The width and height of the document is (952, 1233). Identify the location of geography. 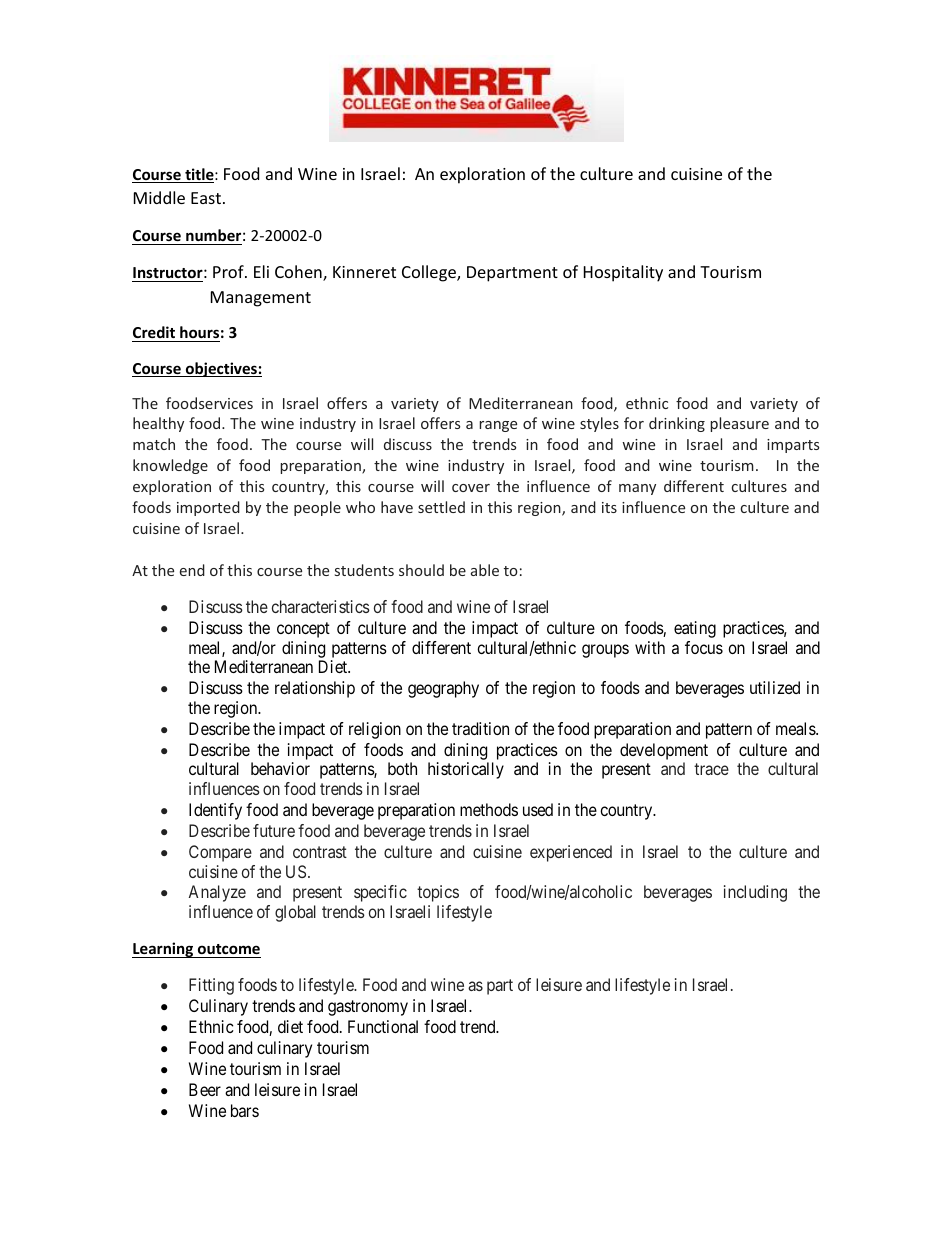
(443, 689).
